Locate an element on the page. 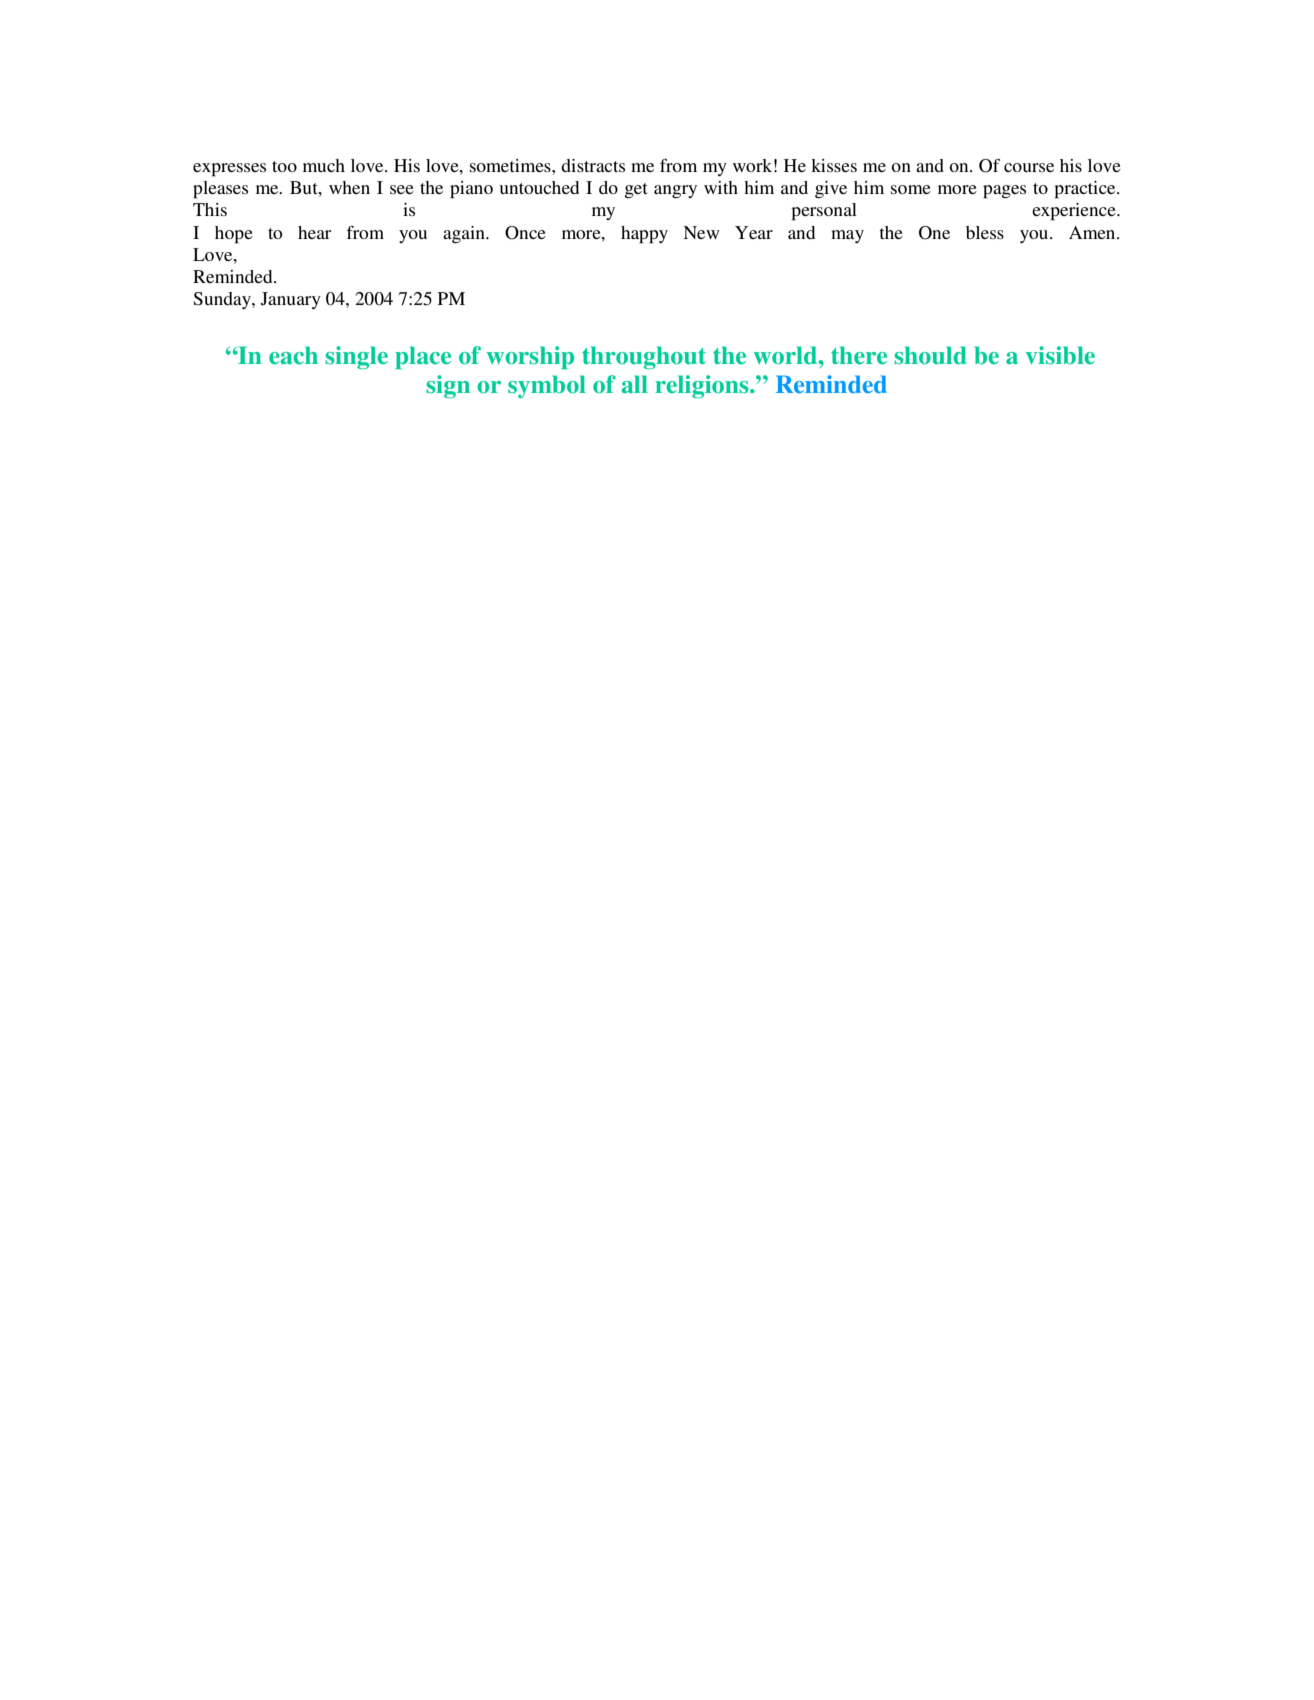 The width and height of the page is (1314, 1700). distracts is located at coordinates (593, 165).
